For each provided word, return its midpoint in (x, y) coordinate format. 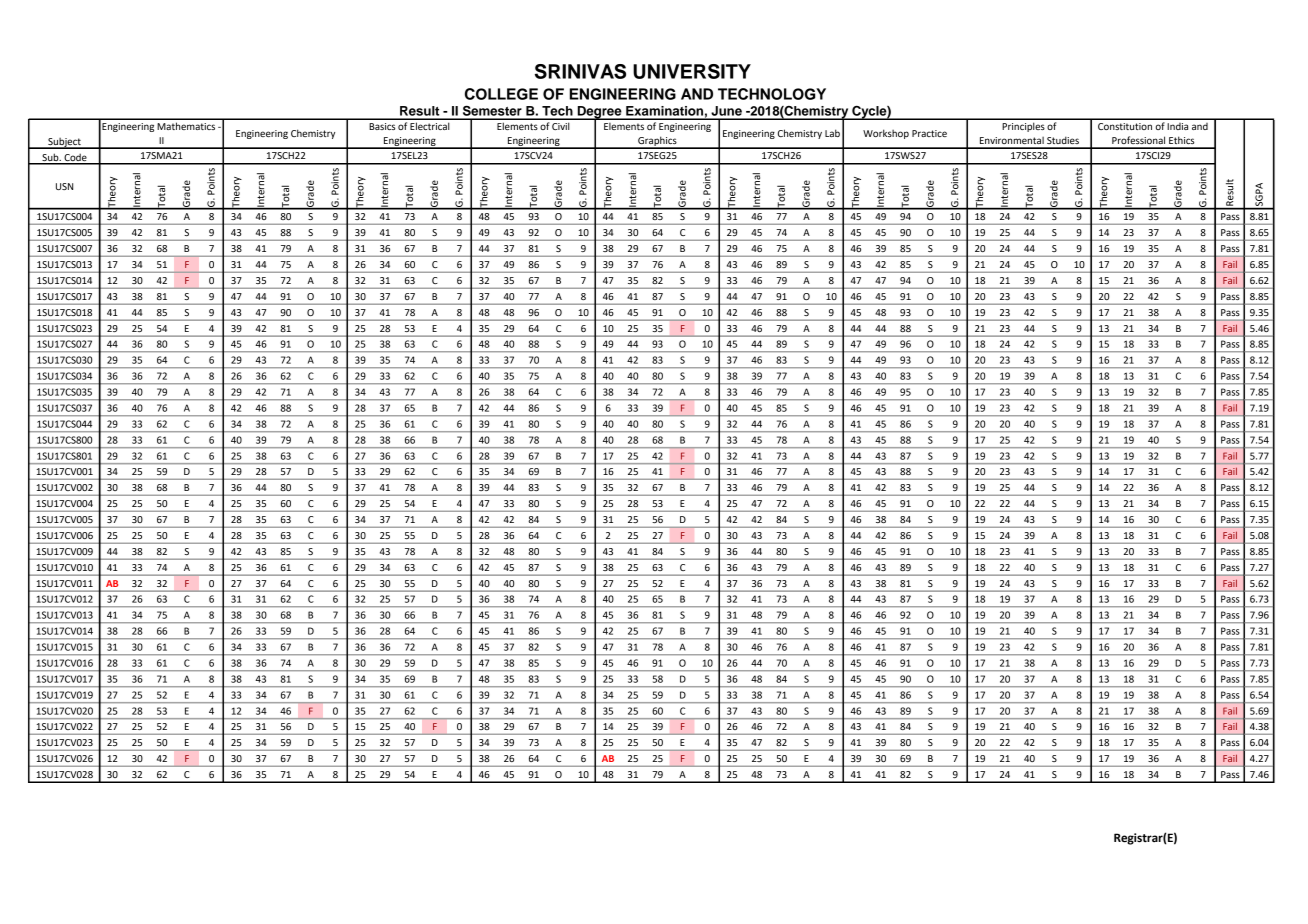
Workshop (886, 134)
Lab (832, 133)
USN (64, 186)
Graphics (657, 142)
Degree (599, 113)
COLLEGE (501, 94)
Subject (64, 143)
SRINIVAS (580, 71)
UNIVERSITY (692, 71)
